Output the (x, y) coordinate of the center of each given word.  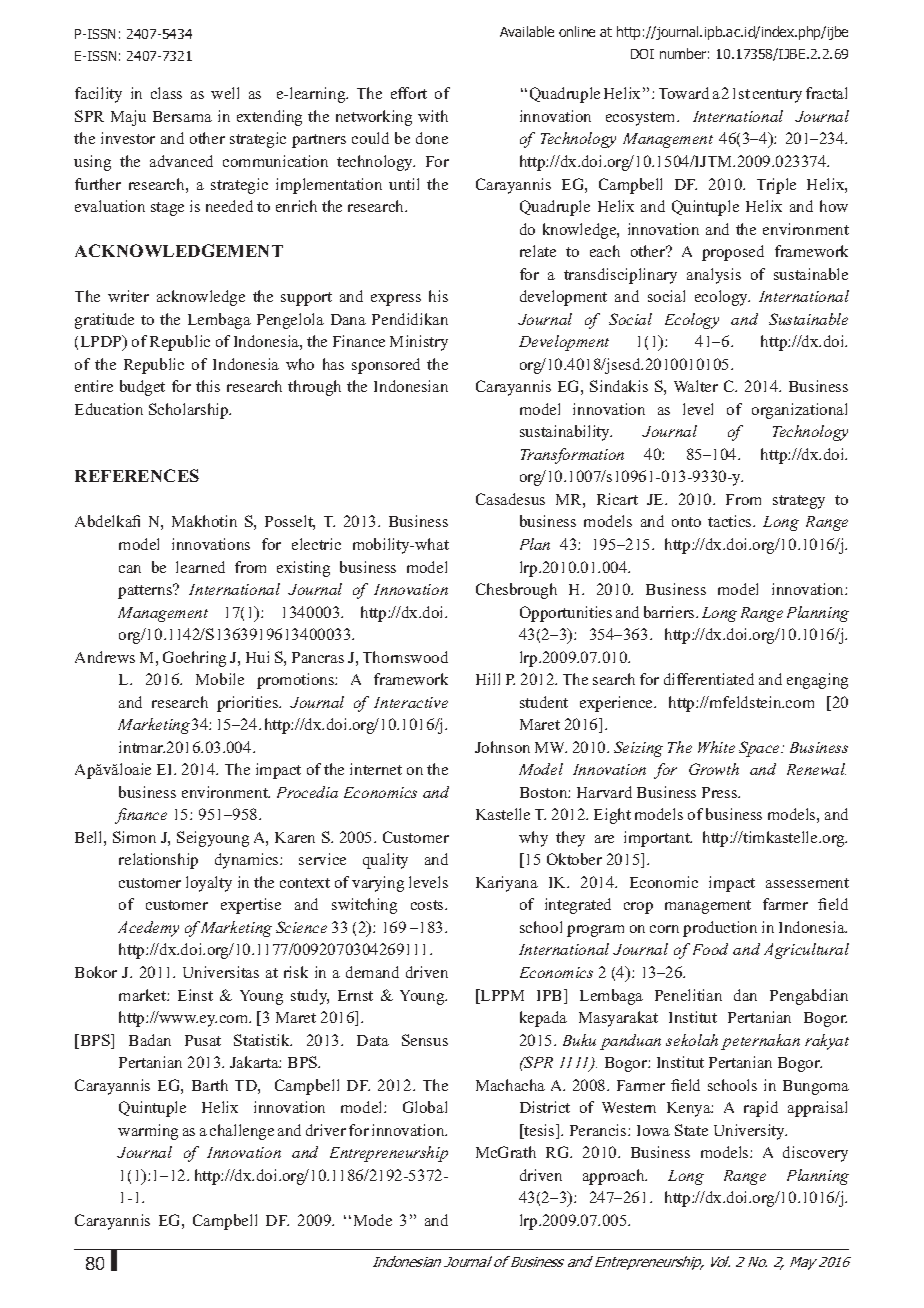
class (166, 93)
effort (409, 93)
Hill (488, 679)
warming (148, 1132)
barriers (670, 612)
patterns (146, 591)
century (777, 96)
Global (425, 1107)
